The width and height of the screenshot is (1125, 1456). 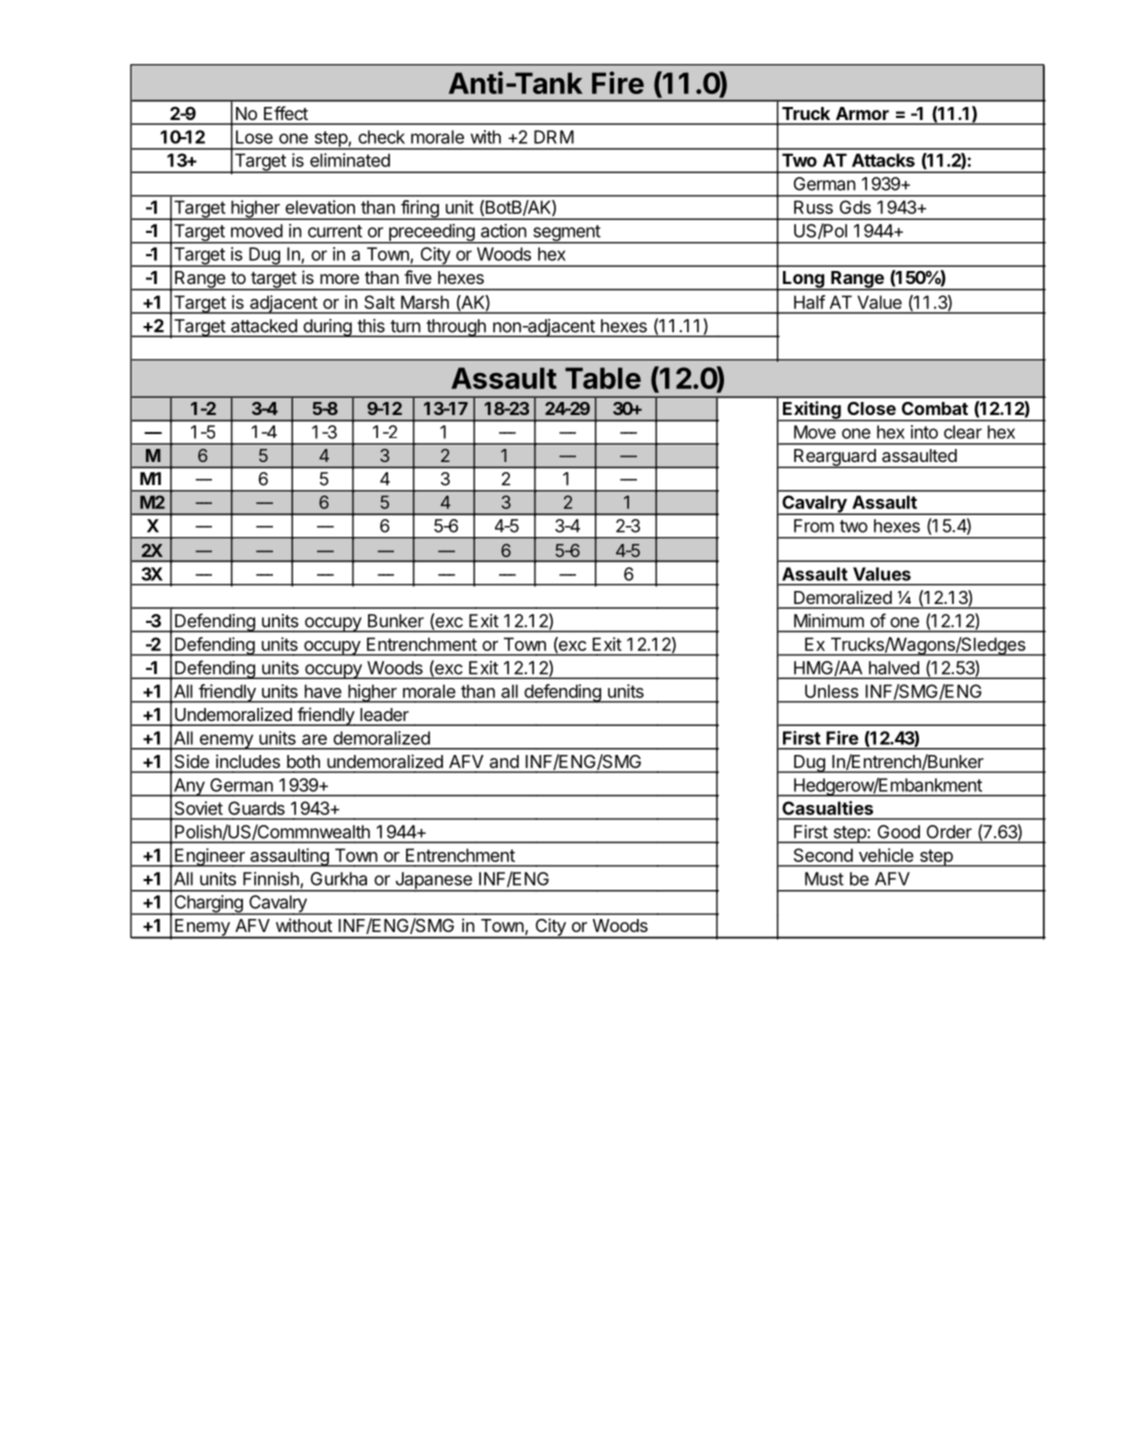 I want to click on have, so click(x=323, y=691).
